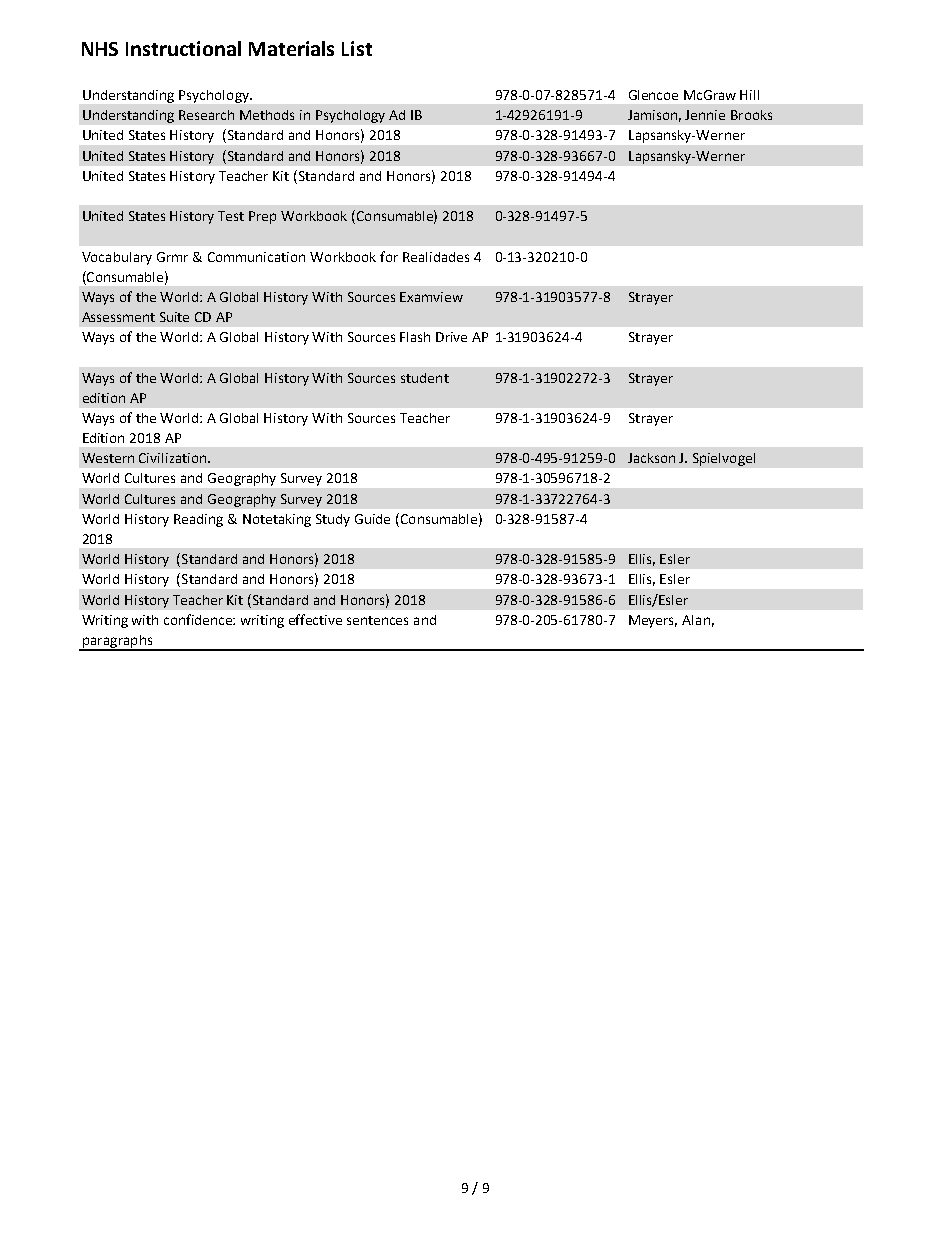  I want to click on Suite, so click(174, 317).
